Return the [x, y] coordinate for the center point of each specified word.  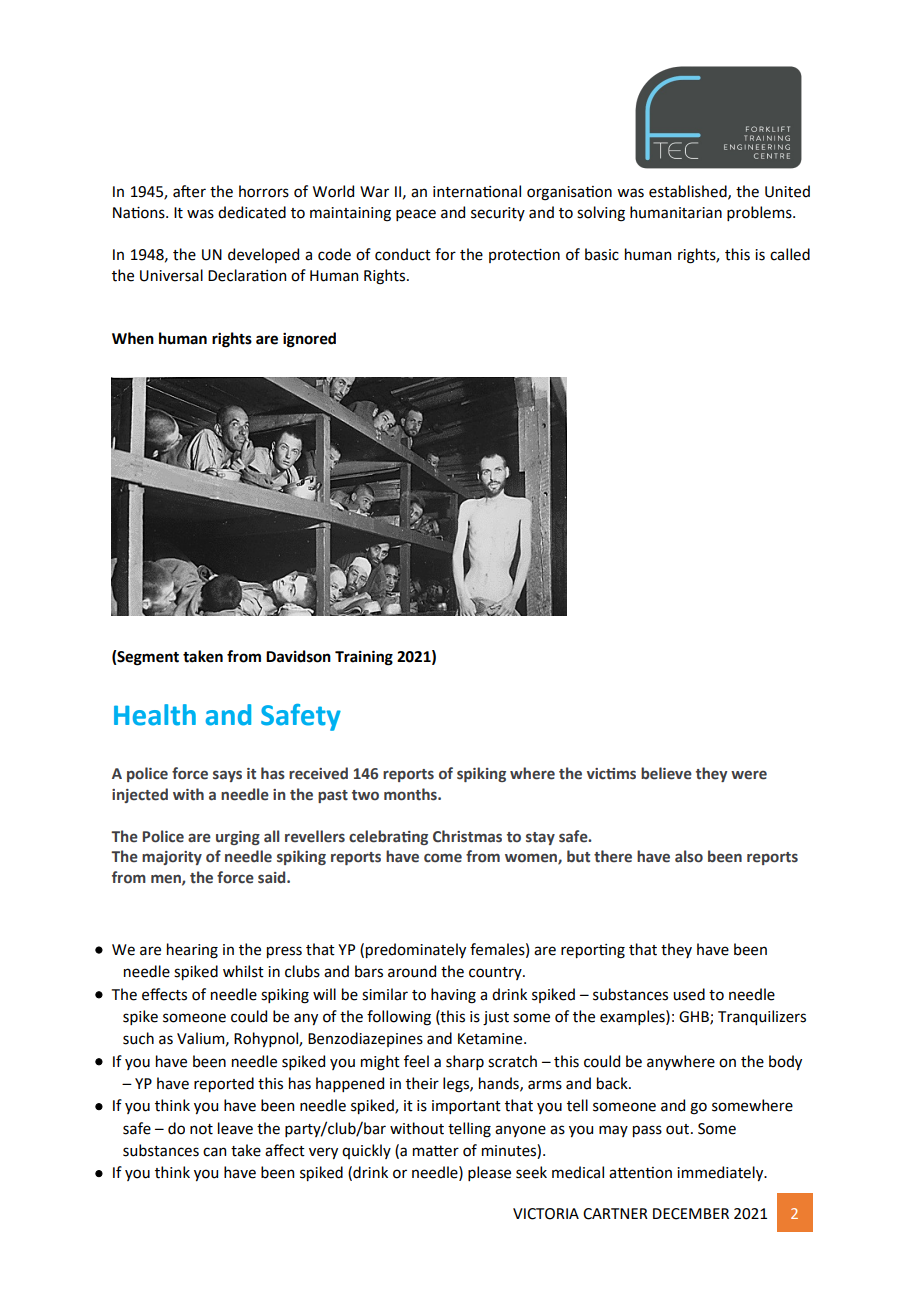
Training [364, 658]
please [489, 1173]
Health [155, 715]
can [214, 1152]
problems [760, 213]
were [749, 775]
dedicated [252, 212]
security [498, 214]
